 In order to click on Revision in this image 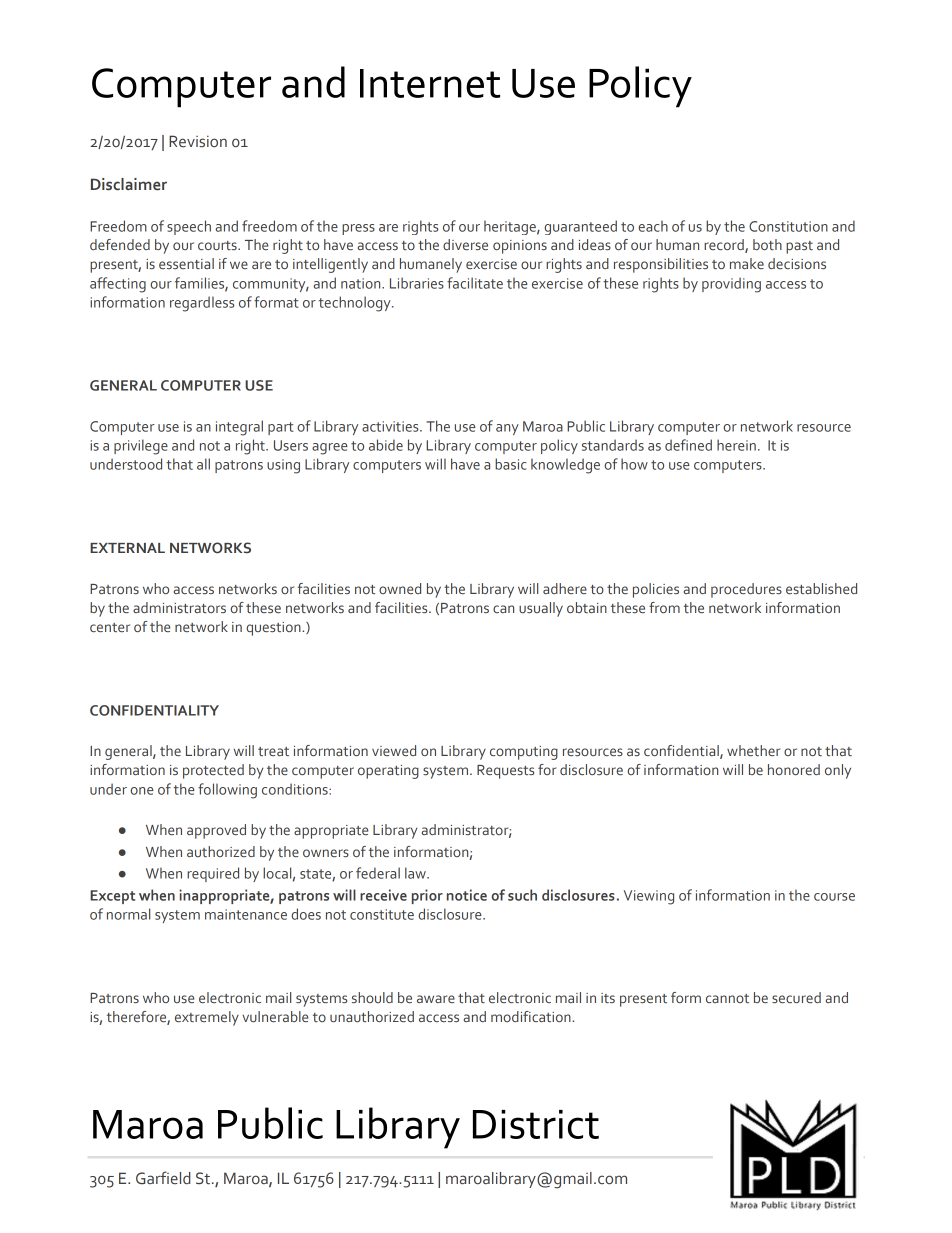, I will do `click(198, 141)`.
